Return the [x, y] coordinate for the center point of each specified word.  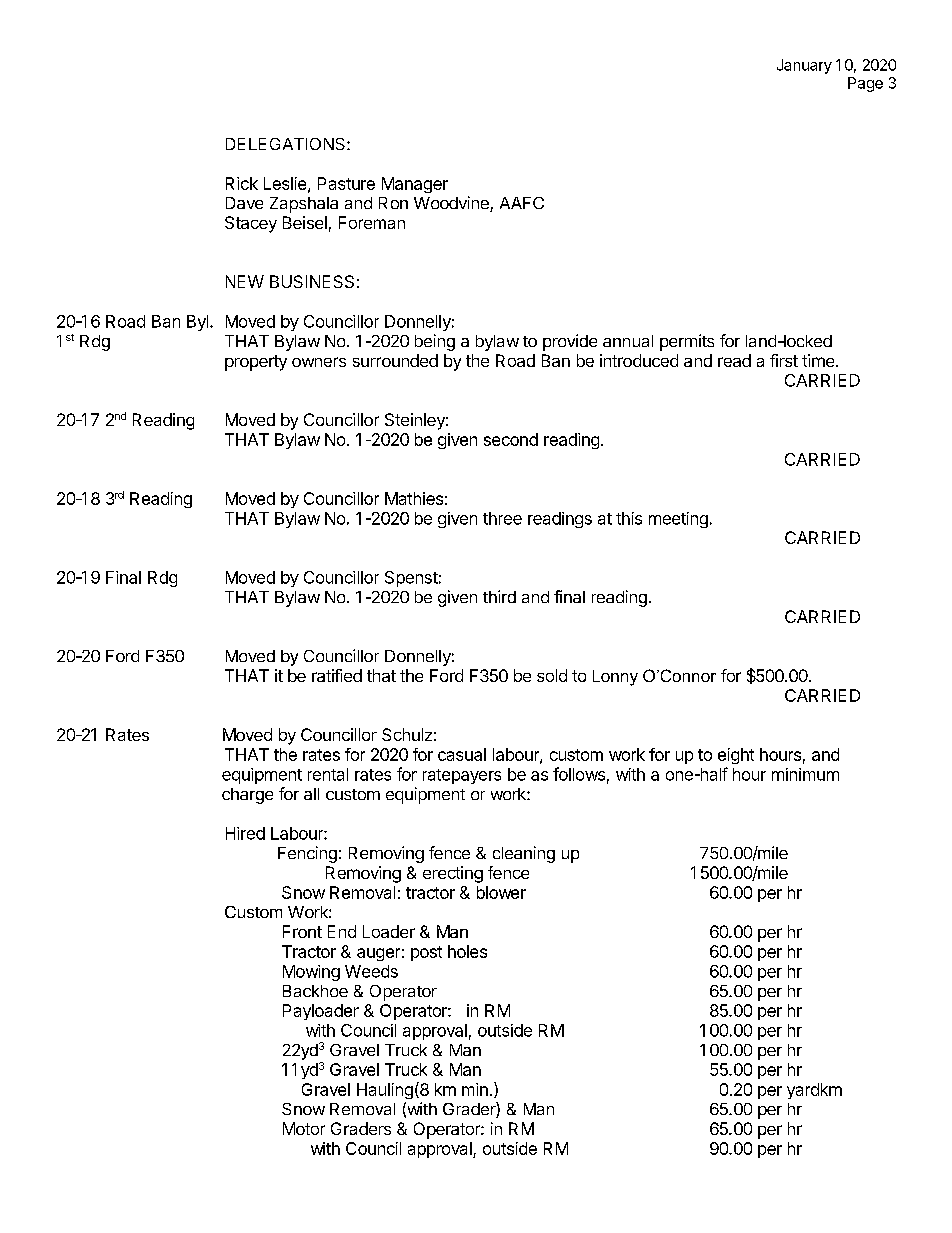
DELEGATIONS [287, 144]
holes [467, 951]
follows [579, 774]
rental [328, 774]
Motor [304, 1128]
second [511, 439]
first [784, 360]
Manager [415, 185]
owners [319, 362]
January [804, 66]
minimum [805, 774]
